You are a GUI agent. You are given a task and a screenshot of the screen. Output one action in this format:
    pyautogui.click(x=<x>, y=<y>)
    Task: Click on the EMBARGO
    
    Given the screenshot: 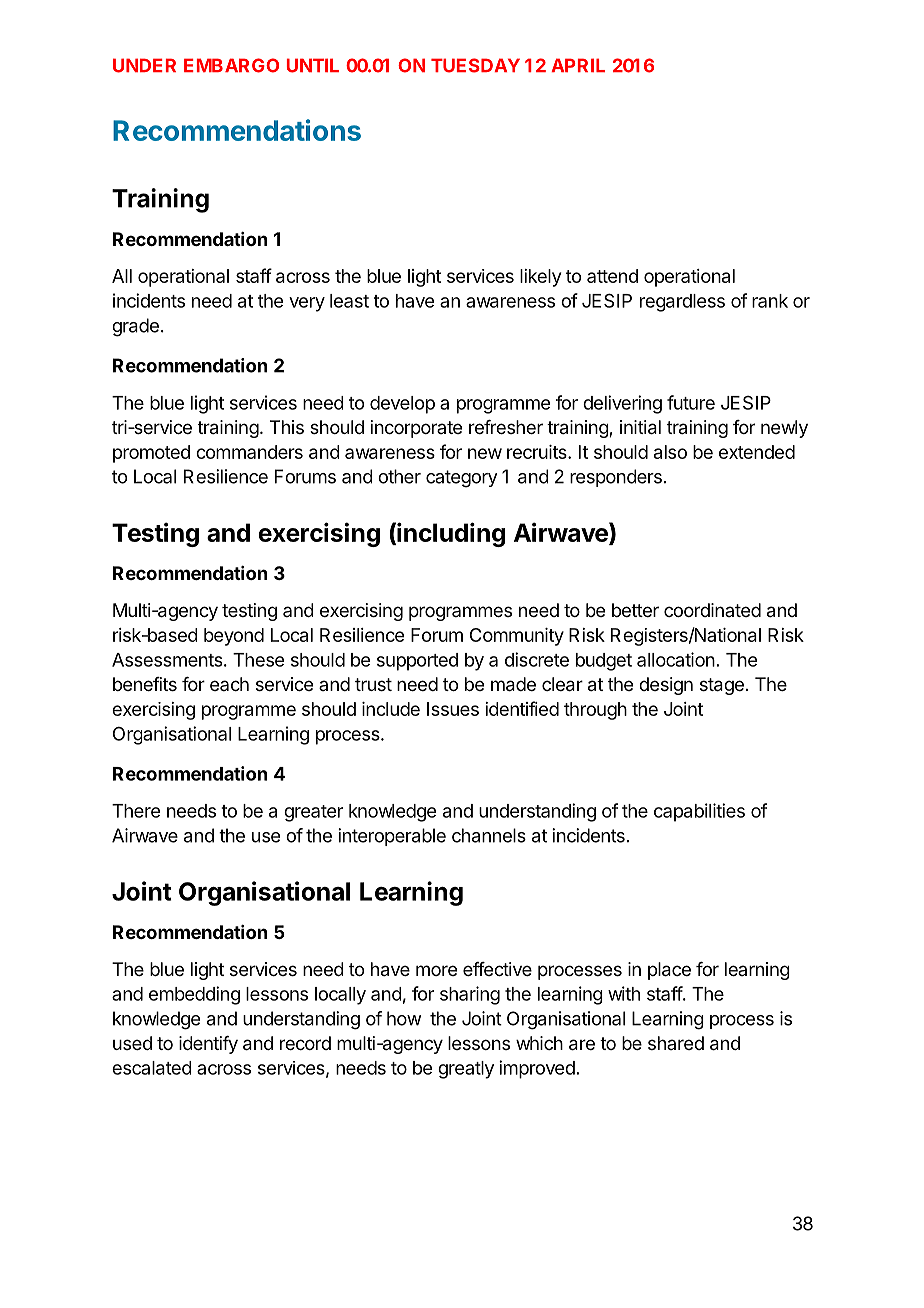 What is the action you would take?
    pyautogui.click(x=231, y=65)
